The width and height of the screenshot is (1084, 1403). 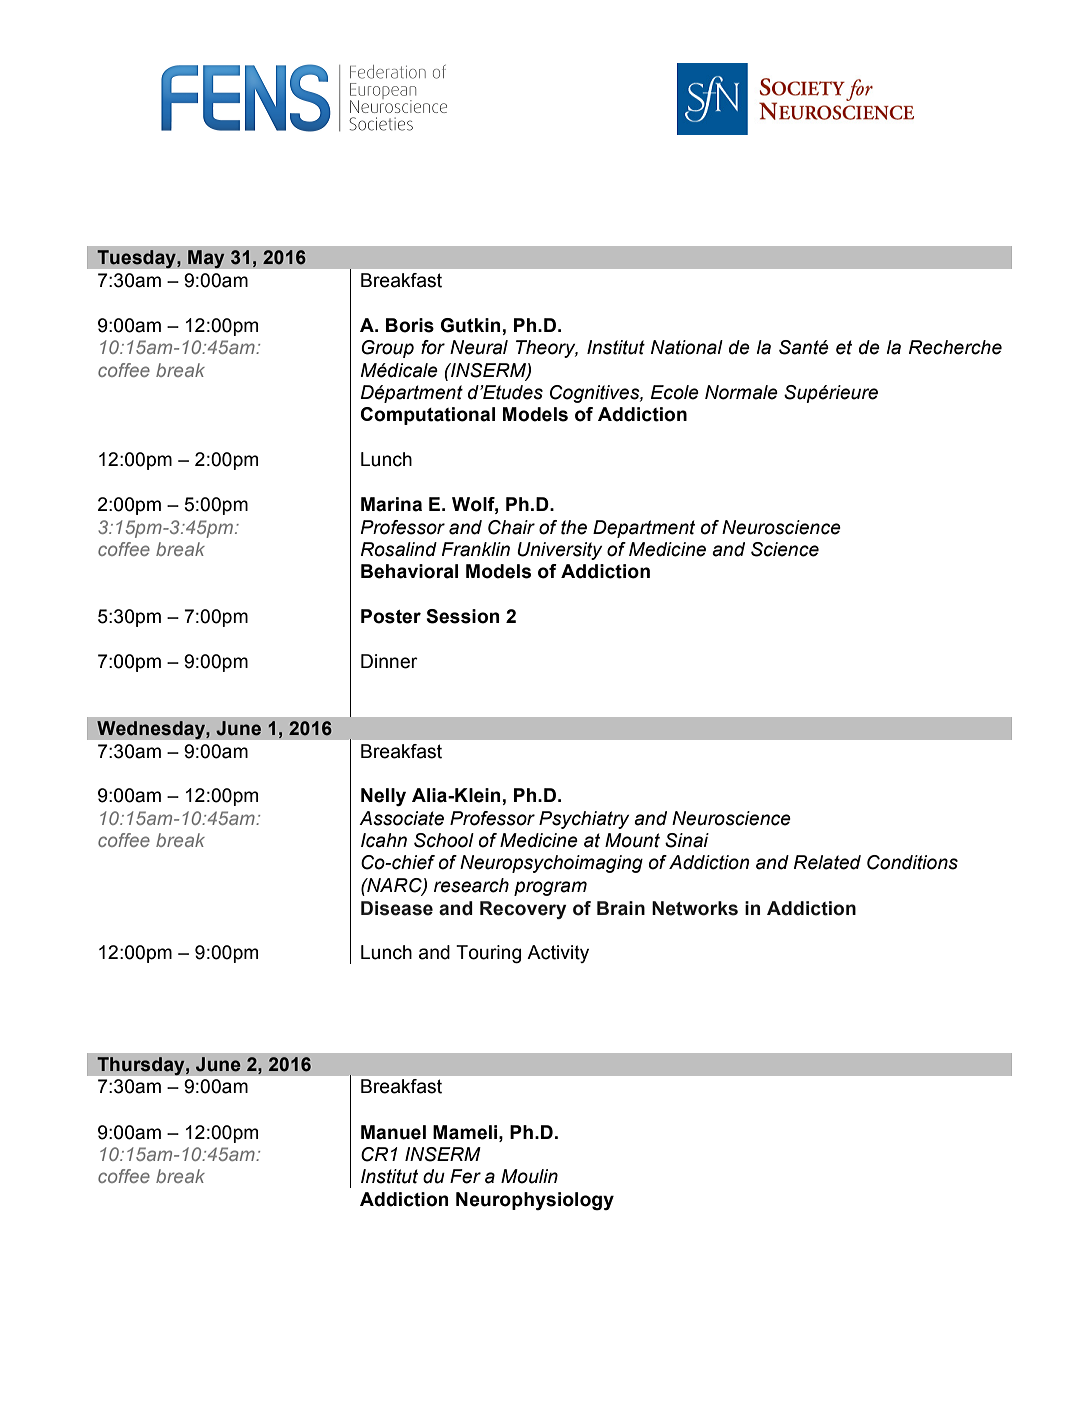 I want to click on Icahn, so click(x=384, y=840).
